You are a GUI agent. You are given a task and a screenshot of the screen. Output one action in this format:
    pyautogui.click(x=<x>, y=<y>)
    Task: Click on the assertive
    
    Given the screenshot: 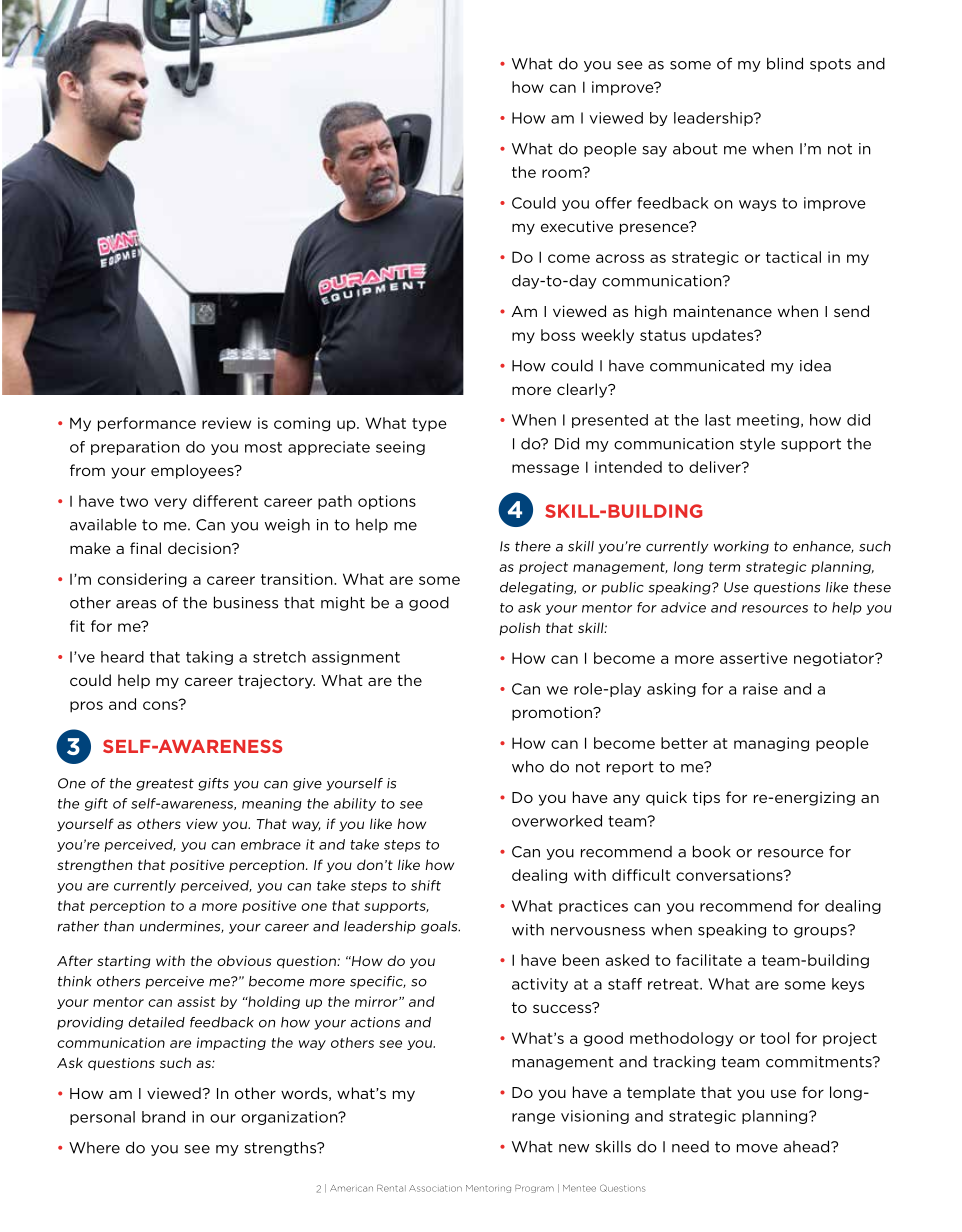 What is the action you would take?
    pyautogui.click(x=754, y=658)
